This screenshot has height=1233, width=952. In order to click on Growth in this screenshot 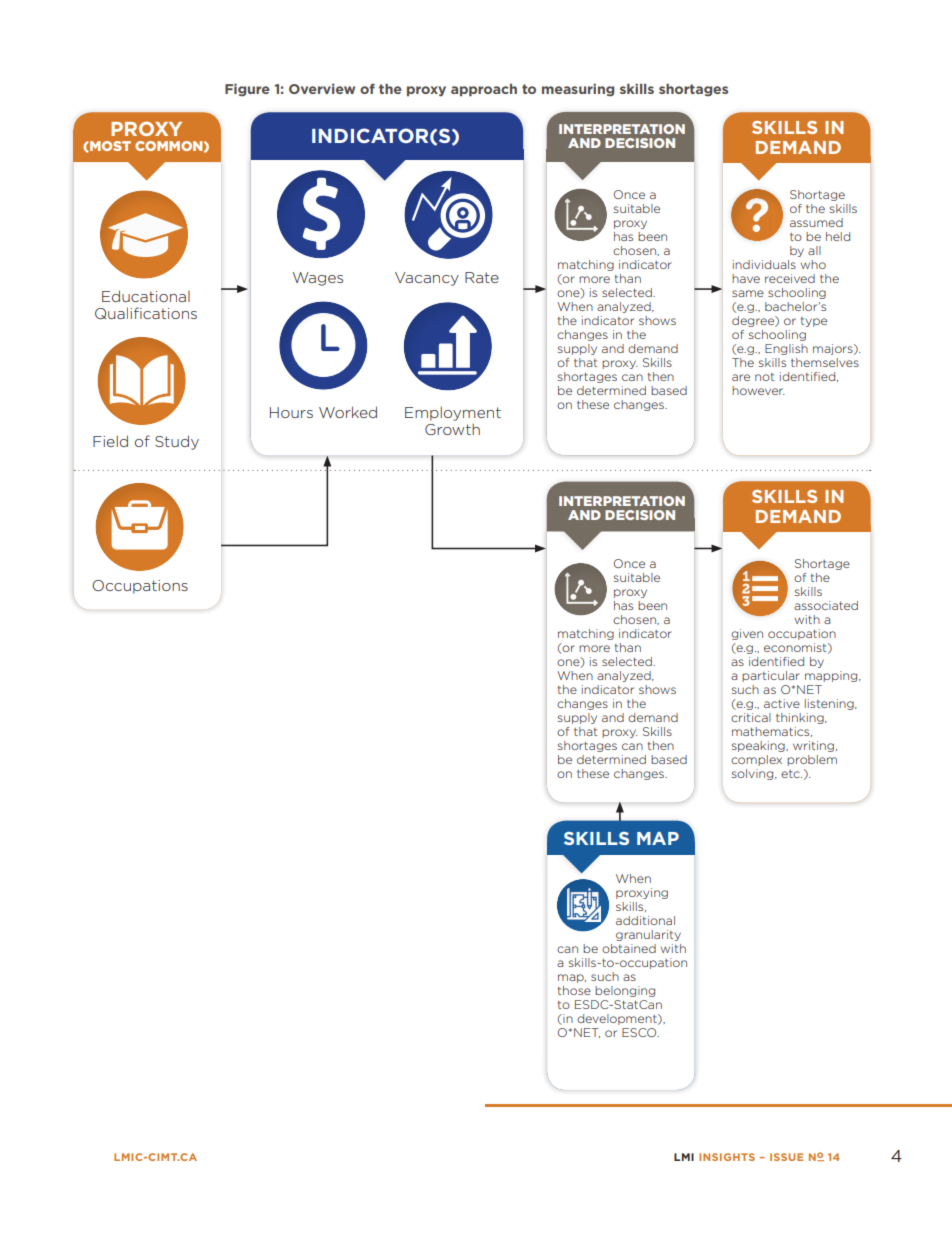, I will do `click(452, 429)`.
